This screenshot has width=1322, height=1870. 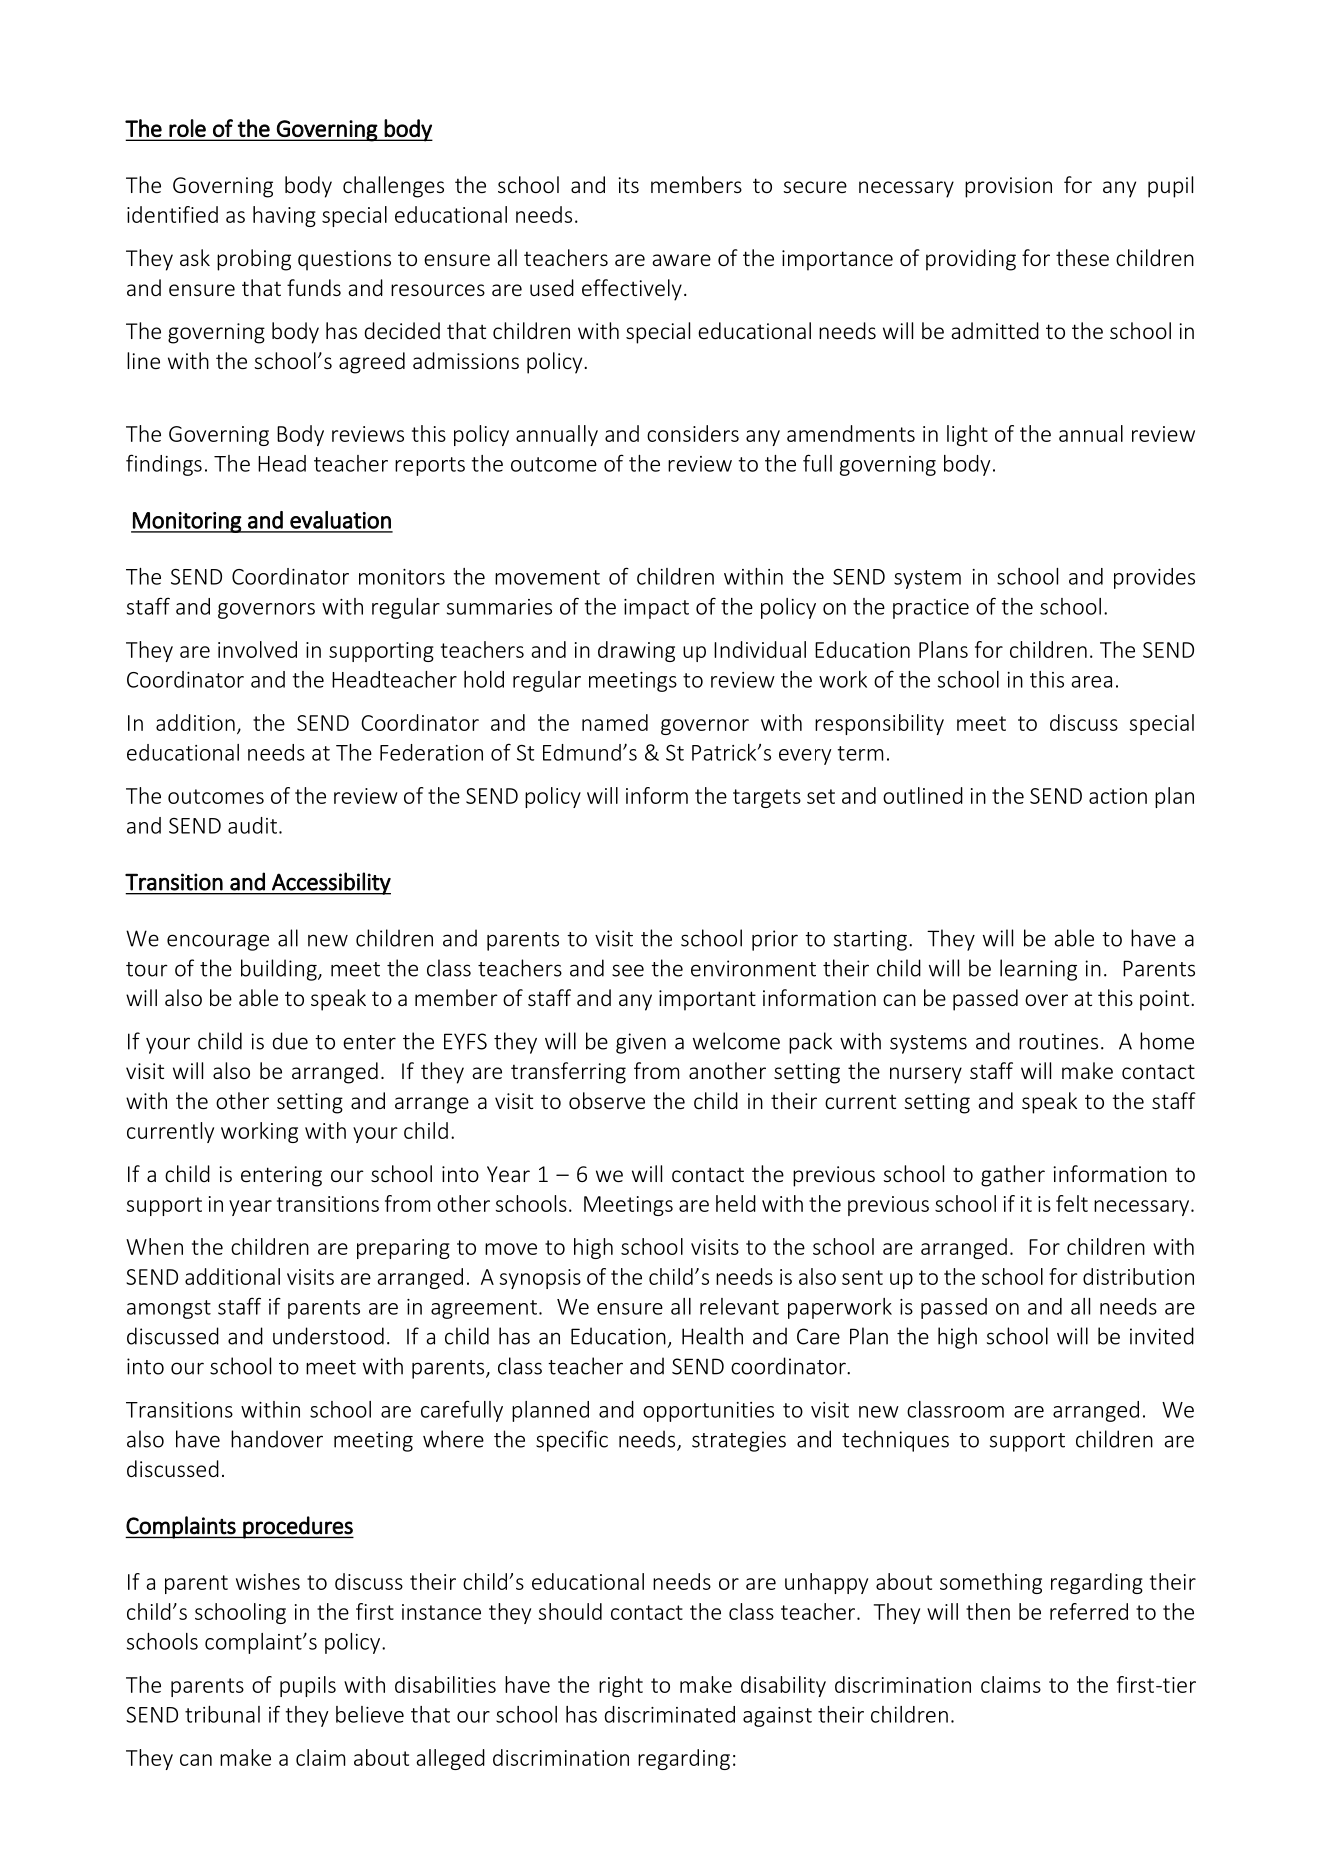 I want to click on having, so click(x=284, y=216).
